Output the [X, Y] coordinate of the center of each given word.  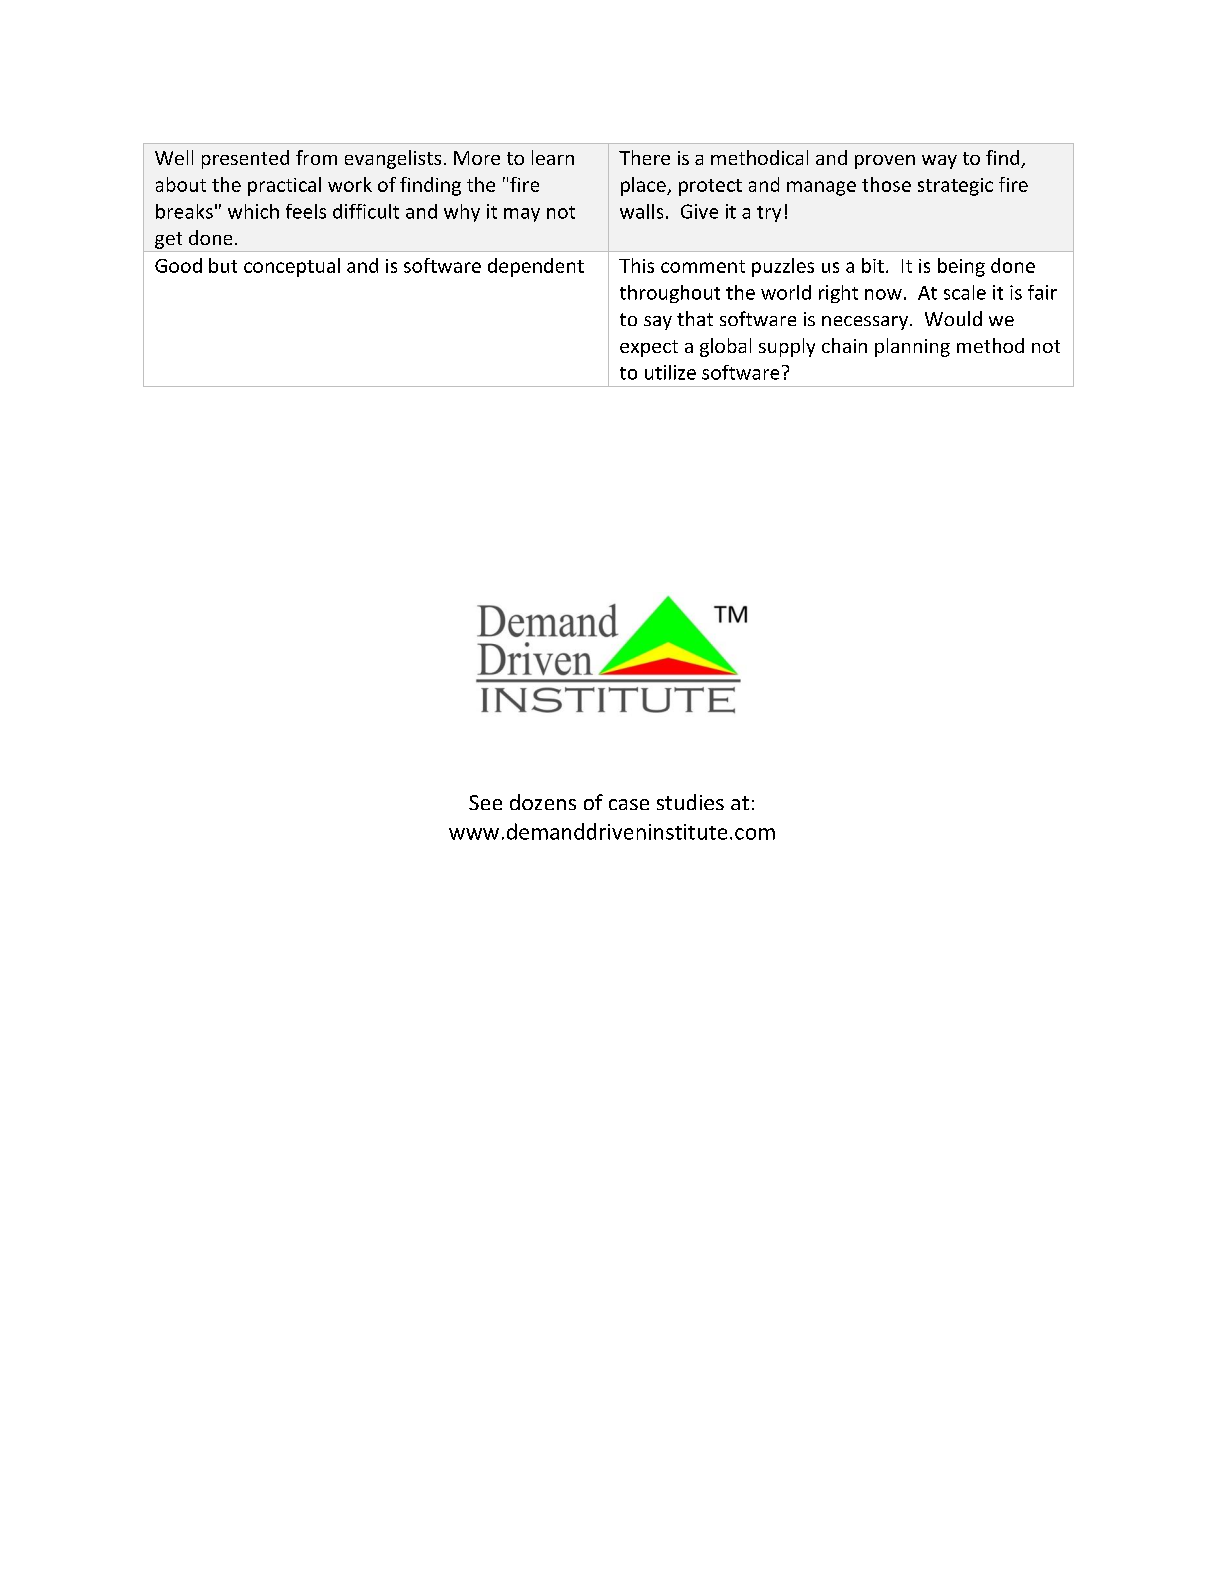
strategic [955, 187]
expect [649, 348]
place [644, 186]
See [485, 802]
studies [690, 802]
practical [284, 186]
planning [912, 347]
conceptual [292, 267]
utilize [670, 372]
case [629, 804]
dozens [543, 802]
